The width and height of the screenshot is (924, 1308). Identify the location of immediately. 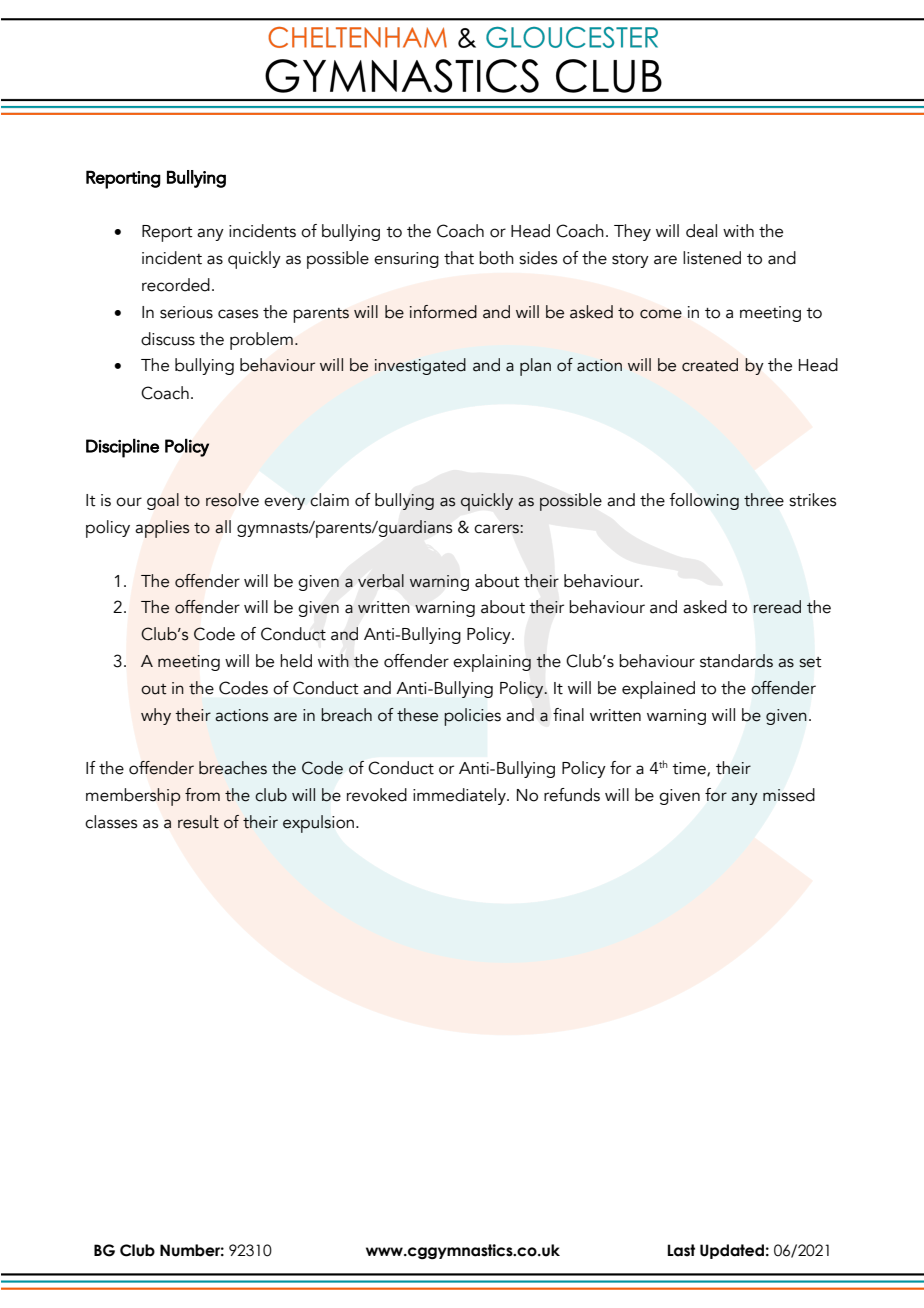
(460, 796).
